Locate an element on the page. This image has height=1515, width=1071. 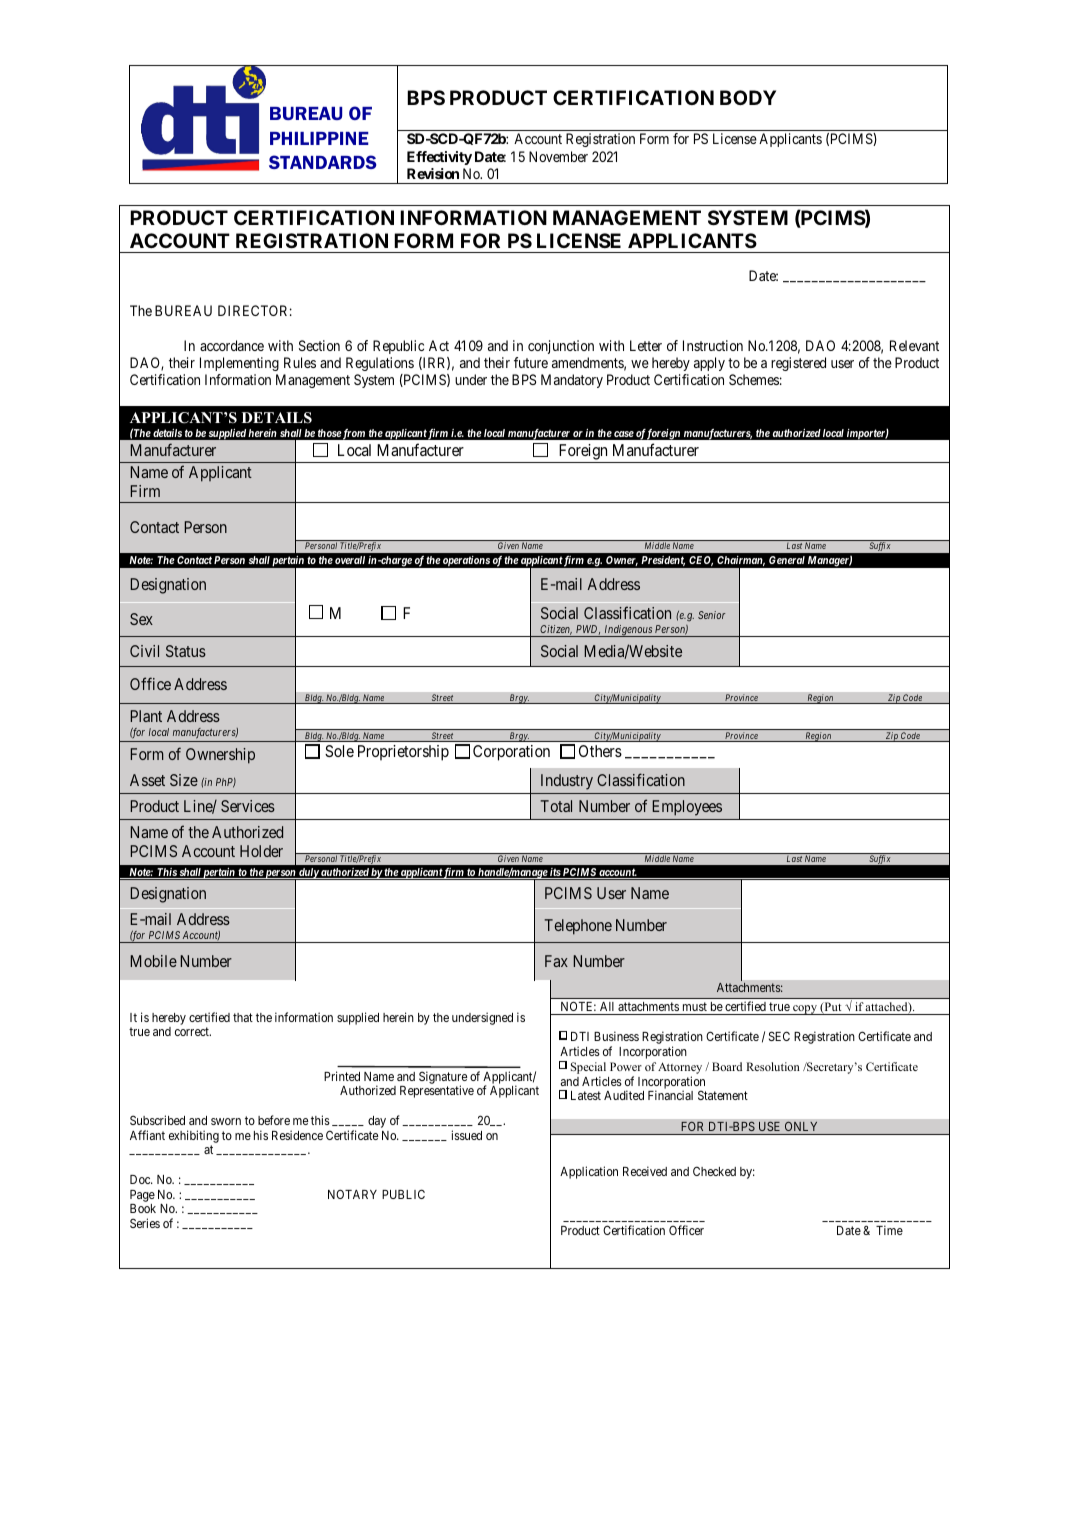
Sex is located at coordinates (141, 619).
